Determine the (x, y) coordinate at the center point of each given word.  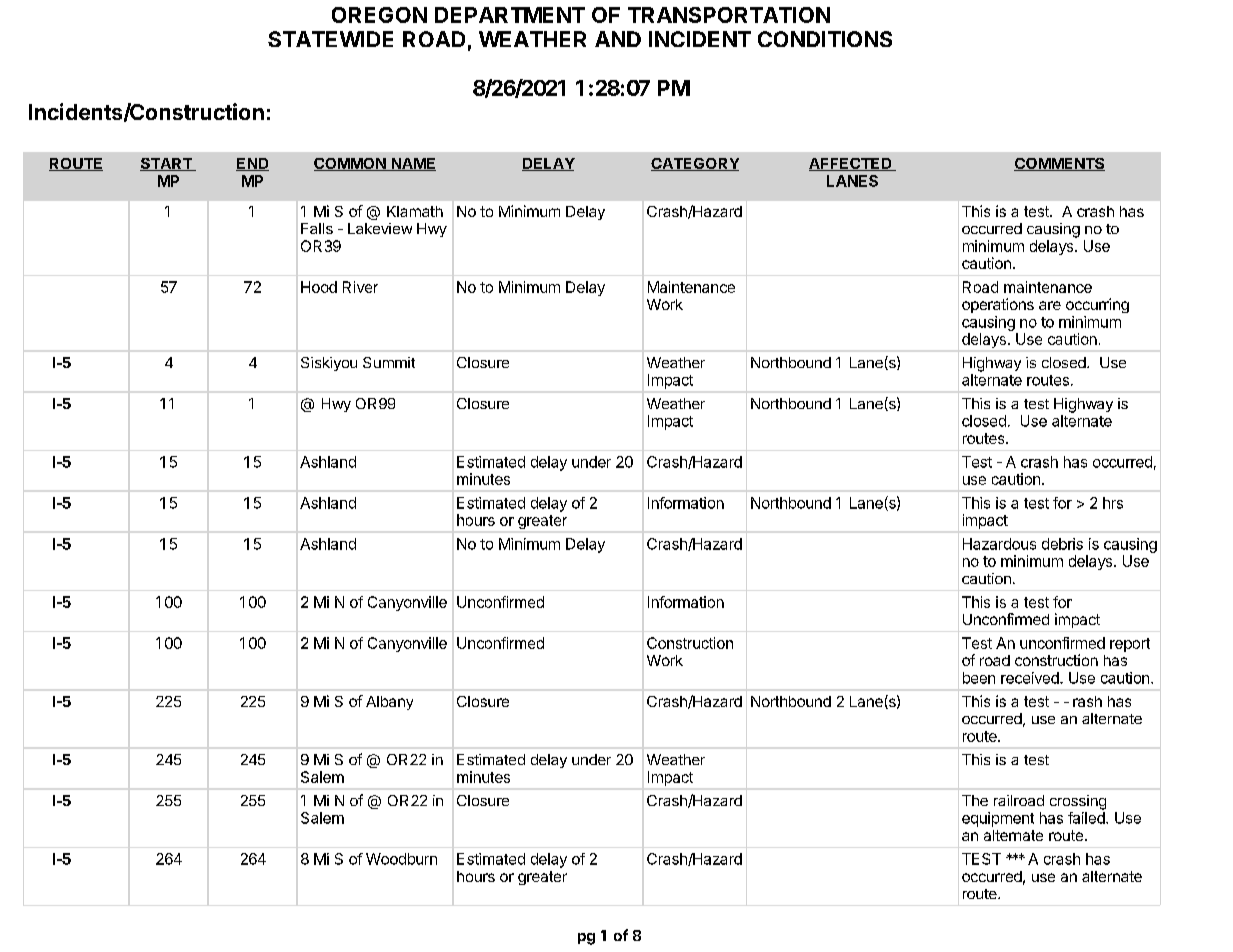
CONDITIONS (825, 39)
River (360, 287)
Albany (389, 703)
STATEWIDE (330, 39)
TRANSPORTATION (729, 15)
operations (998, 305)
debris (1062, 544)
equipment (998, 819)
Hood (319, 287)
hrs (1113, 503)
